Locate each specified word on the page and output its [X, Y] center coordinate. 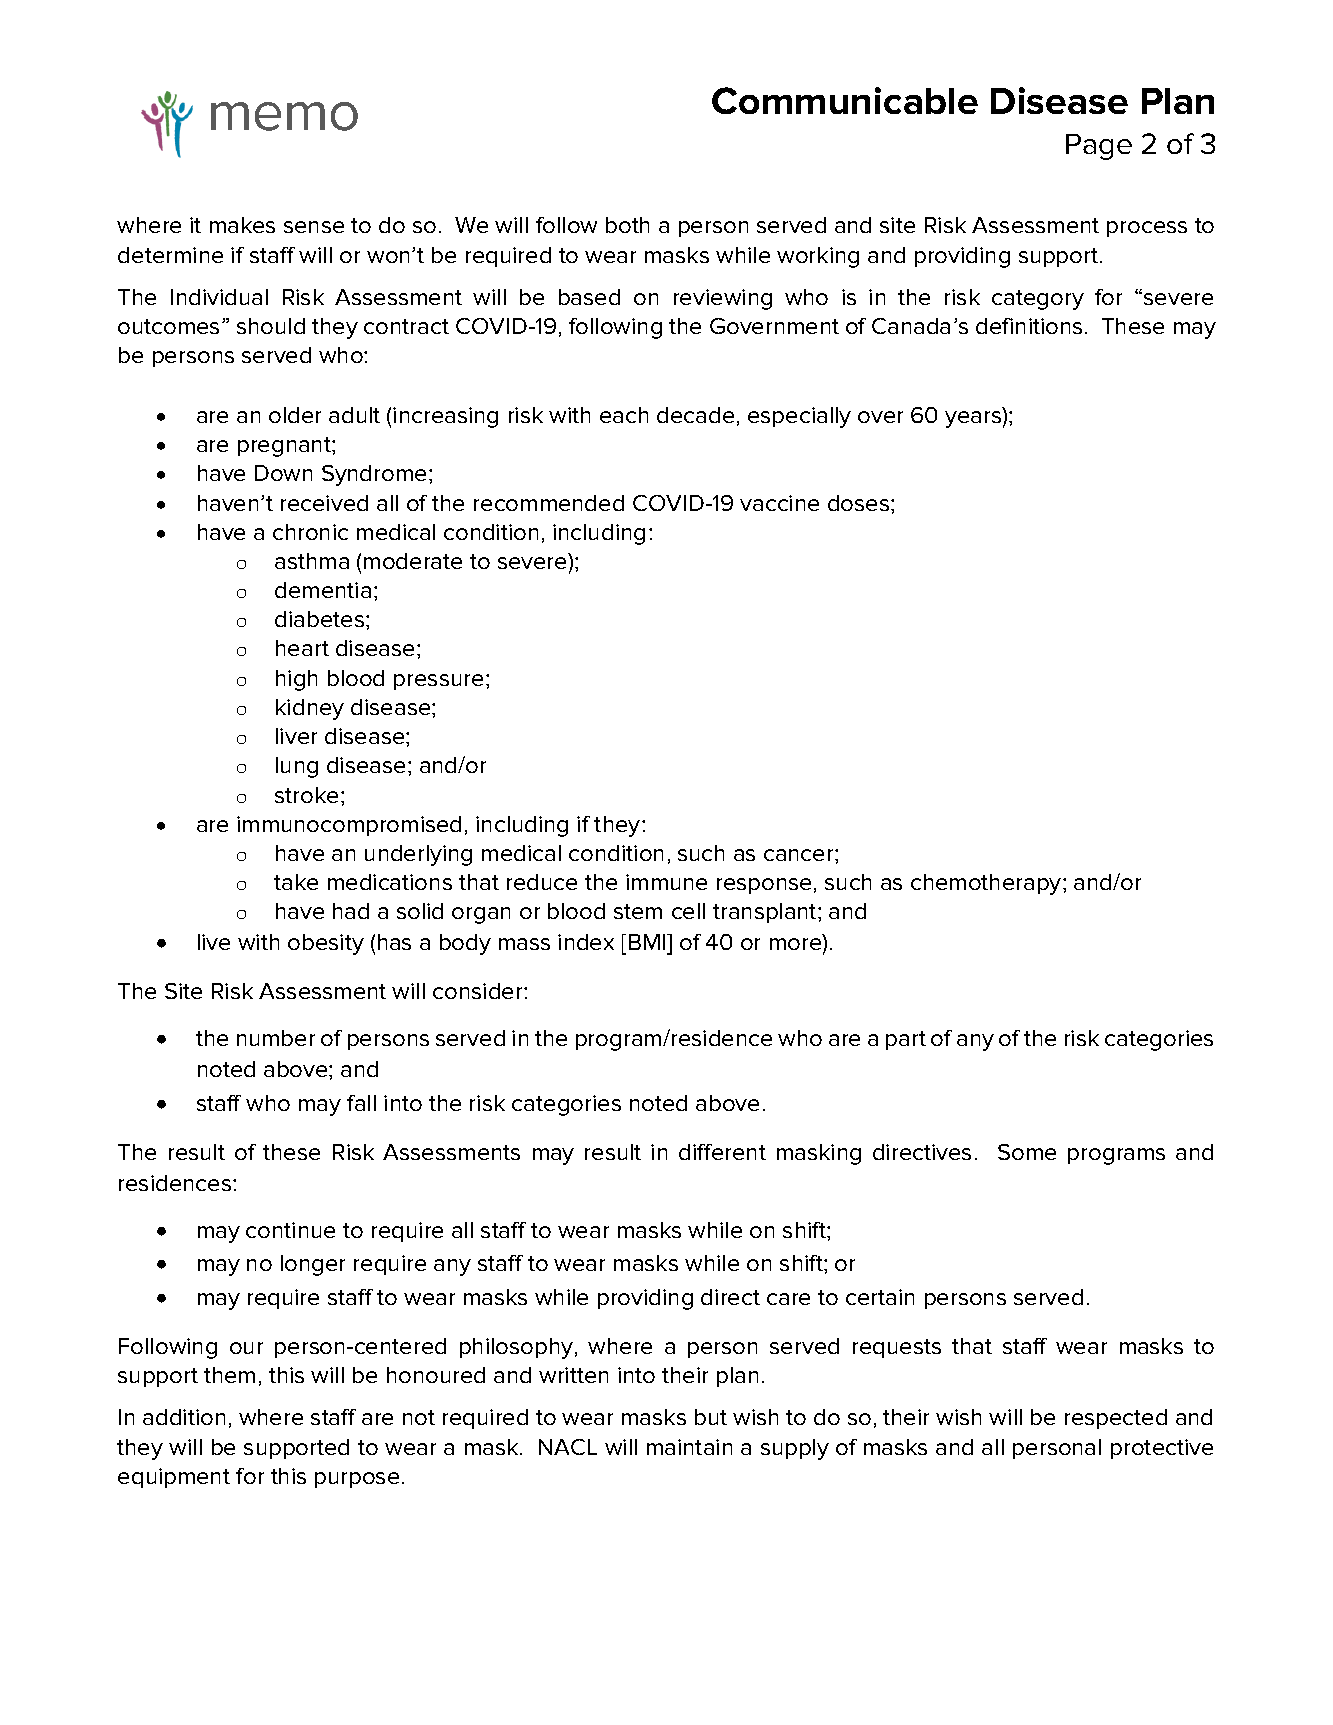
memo [284, 116]
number [276, 1038]
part [906, 1040]
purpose [357, 1480]
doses [860, 503]
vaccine [779, 503]
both [627, 225]
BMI [648, 942]
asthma [312, 561]
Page [1099, 147]
